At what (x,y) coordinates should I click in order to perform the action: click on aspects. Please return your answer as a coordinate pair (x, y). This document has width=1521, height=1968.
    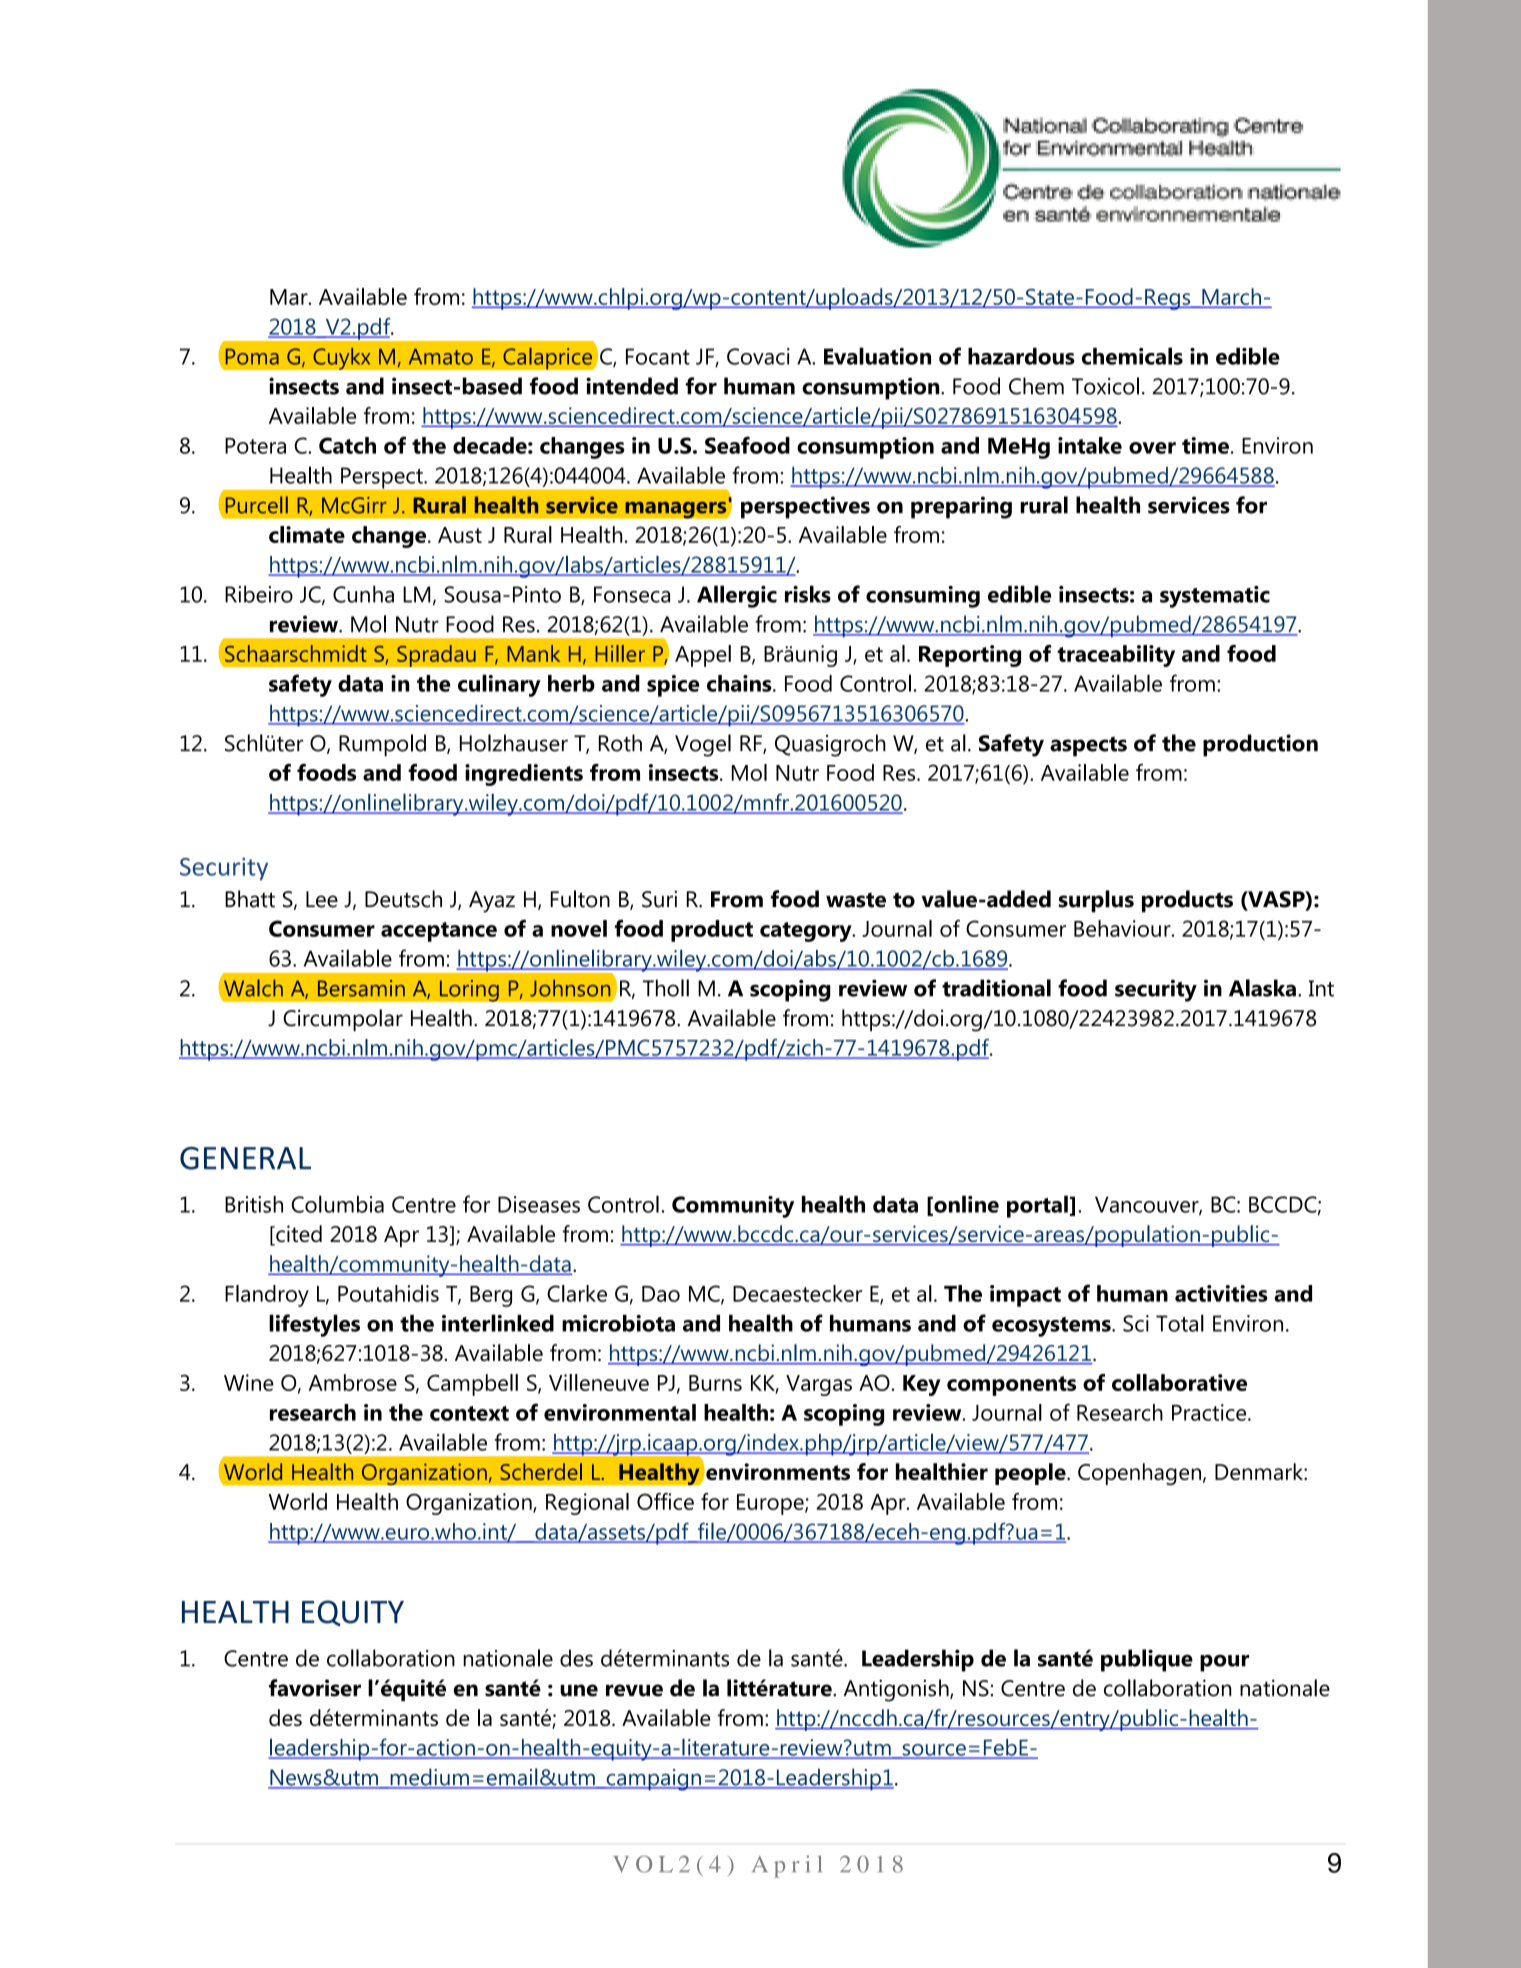
    Looking at the image, I should click on (1088, 746).
